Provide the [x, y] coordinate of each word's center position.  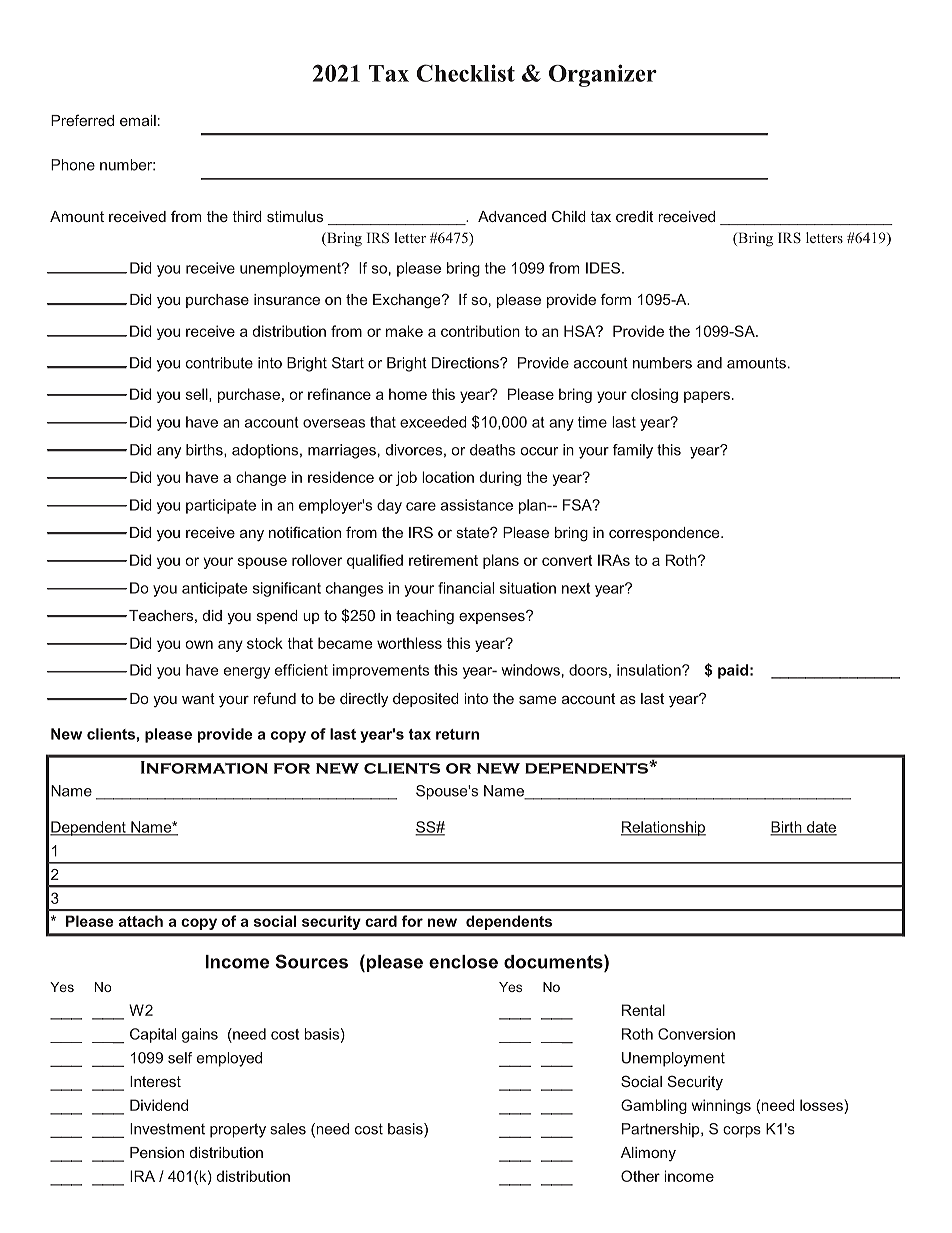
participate [221, 506]
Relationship [663, 828]
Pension [157, 1152]
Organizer [603, 75]
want [198, 698]
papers [707, 397]
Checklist [465, 73]
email [138, 120]
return [457, 734]
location [448, 477]
